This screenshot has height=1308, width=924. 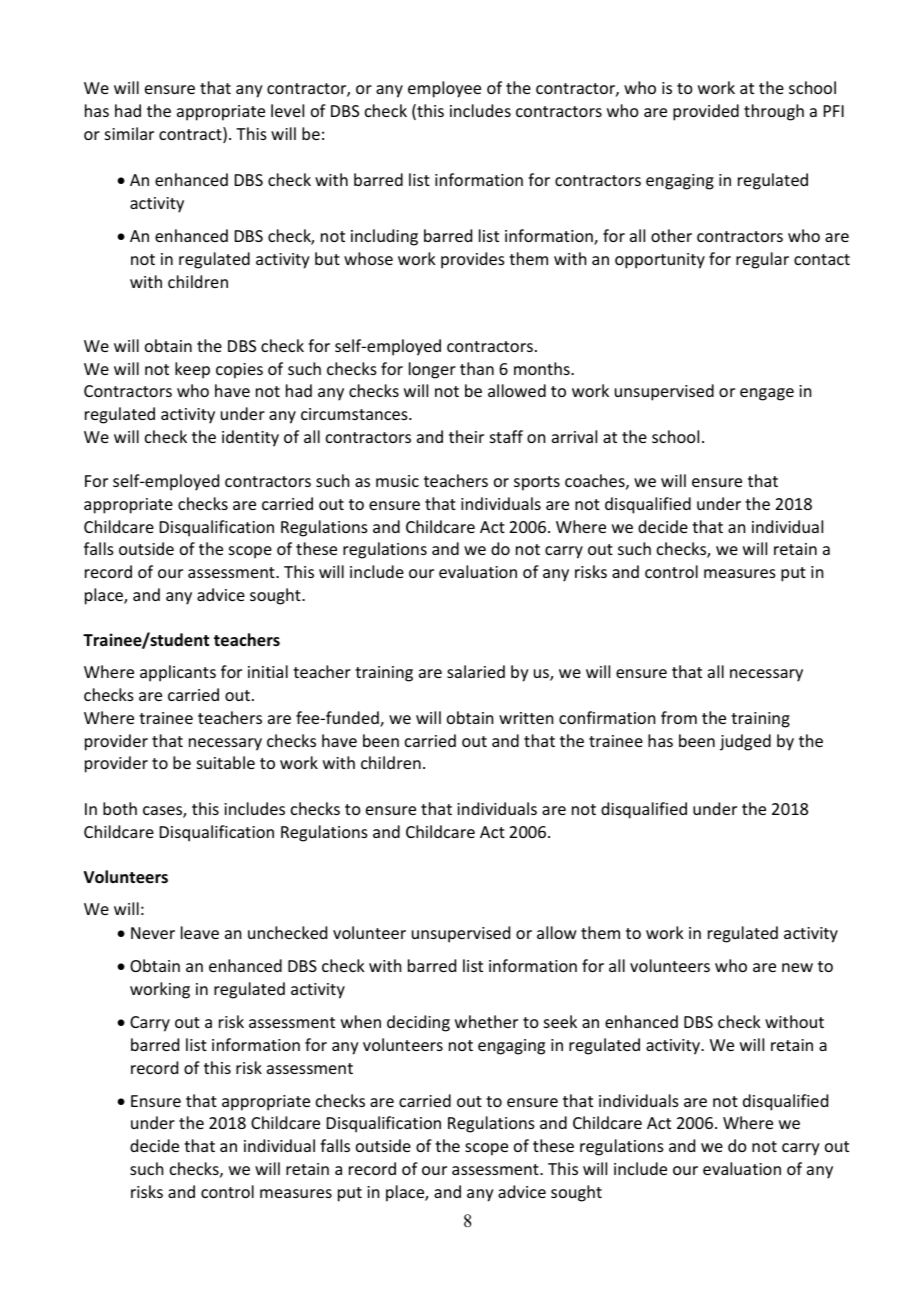 I want to click on employee, so click(x=444, y=89).
